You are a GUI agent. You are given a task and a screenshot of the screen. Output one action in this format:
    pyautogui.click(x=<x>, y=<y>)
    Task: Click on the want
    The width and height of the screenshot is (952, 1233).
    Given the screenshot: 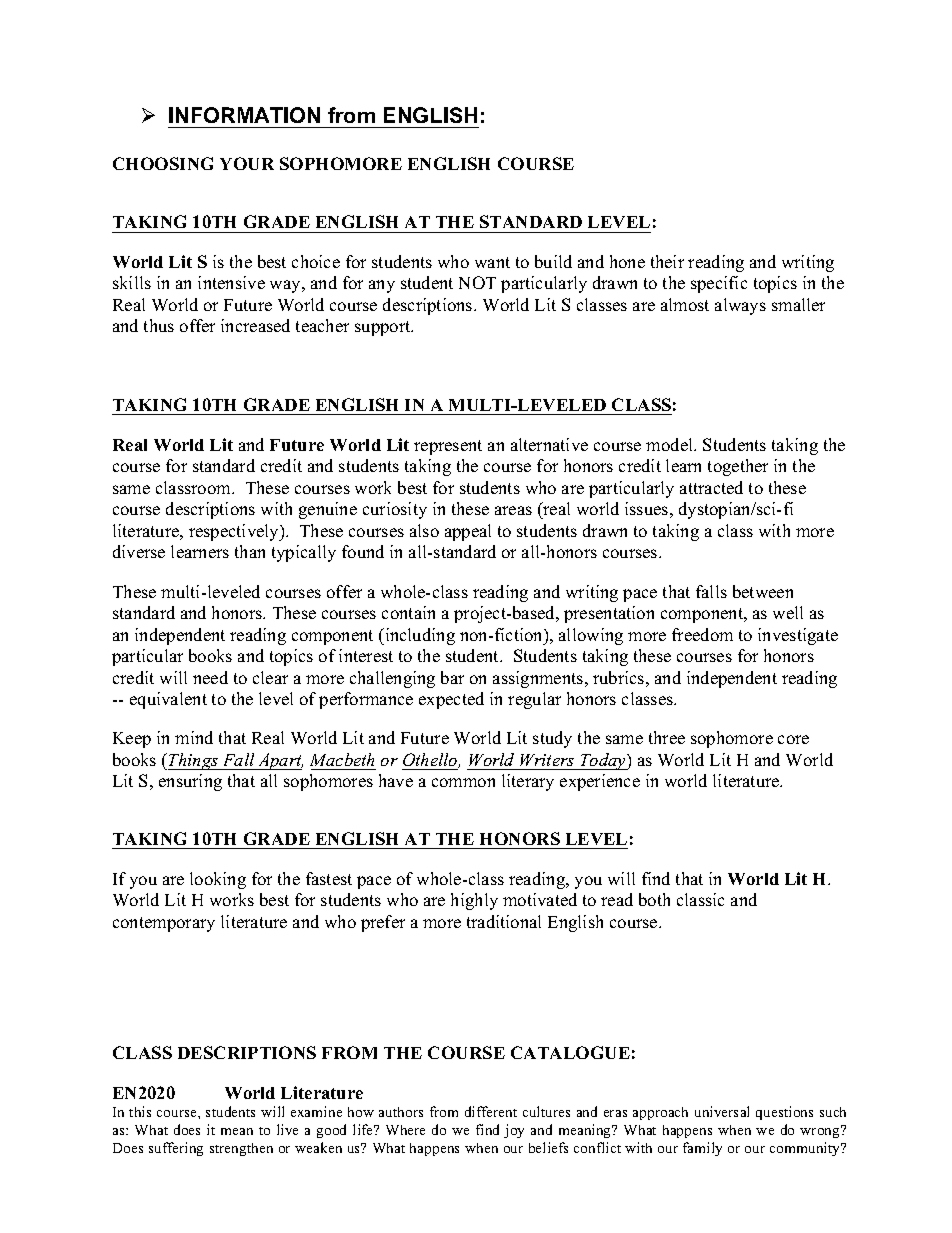 What is the action you would take?
    pyautogui.click(x=492, y=262)
